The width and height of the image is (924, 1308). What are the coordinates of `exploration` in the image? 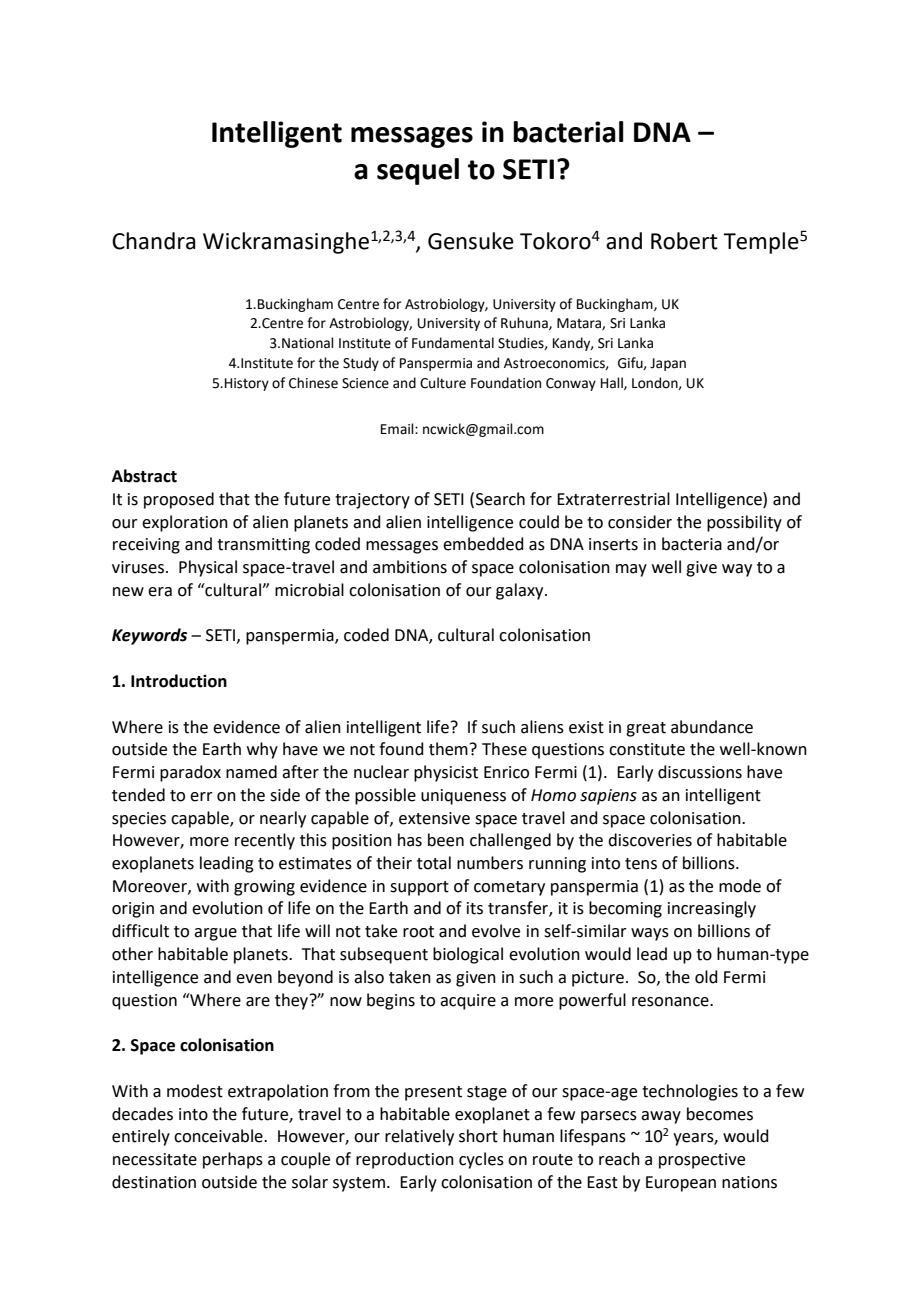 It's located at (185, 523).
